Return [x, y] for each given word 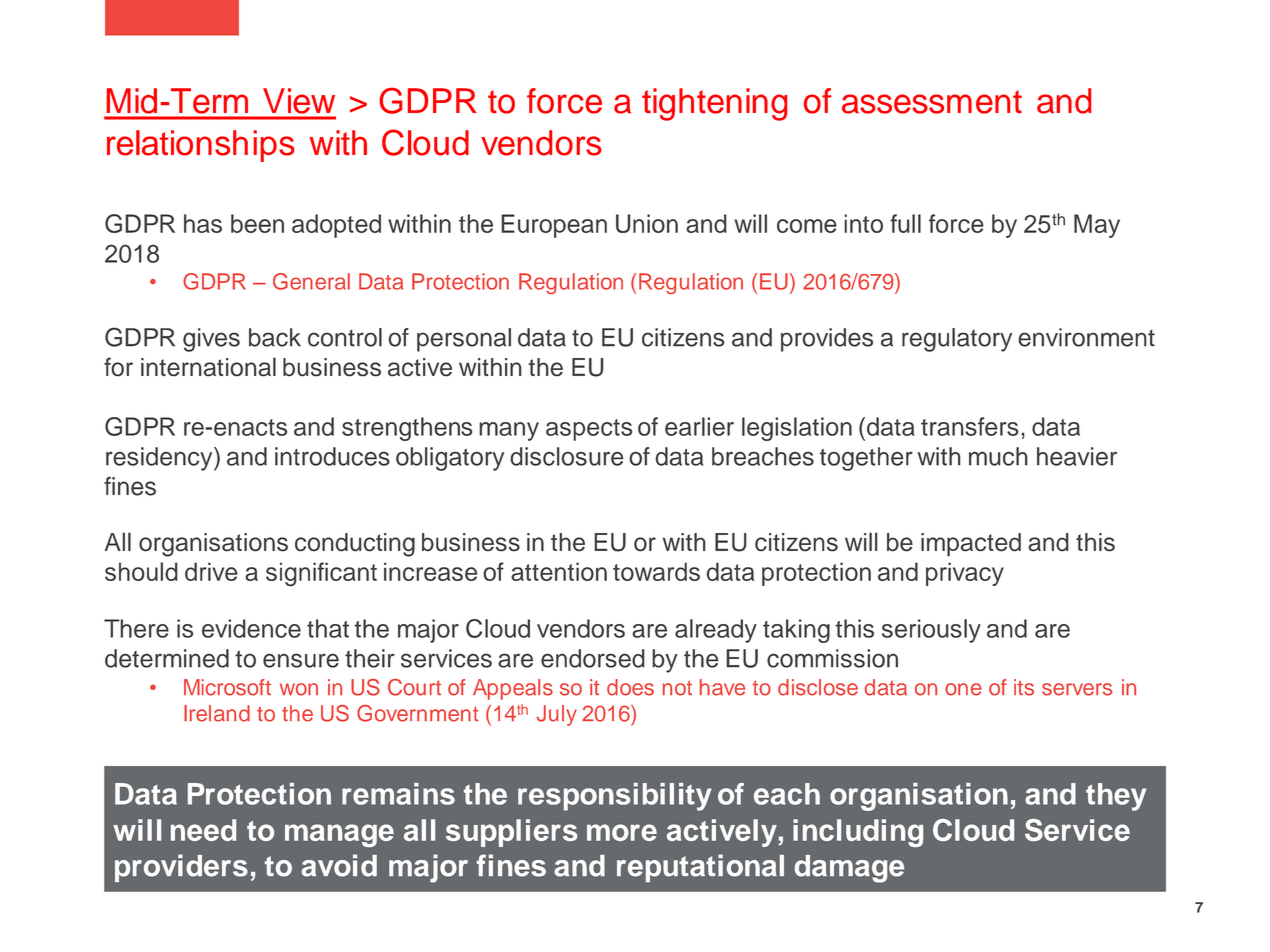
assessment [932, 102]
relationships [200, 146]
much [998, 456]
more [622, 832]
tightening [714, 104]
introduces [332, 456]
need [203, 830]
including [858, 833]
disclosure [567, 456]
